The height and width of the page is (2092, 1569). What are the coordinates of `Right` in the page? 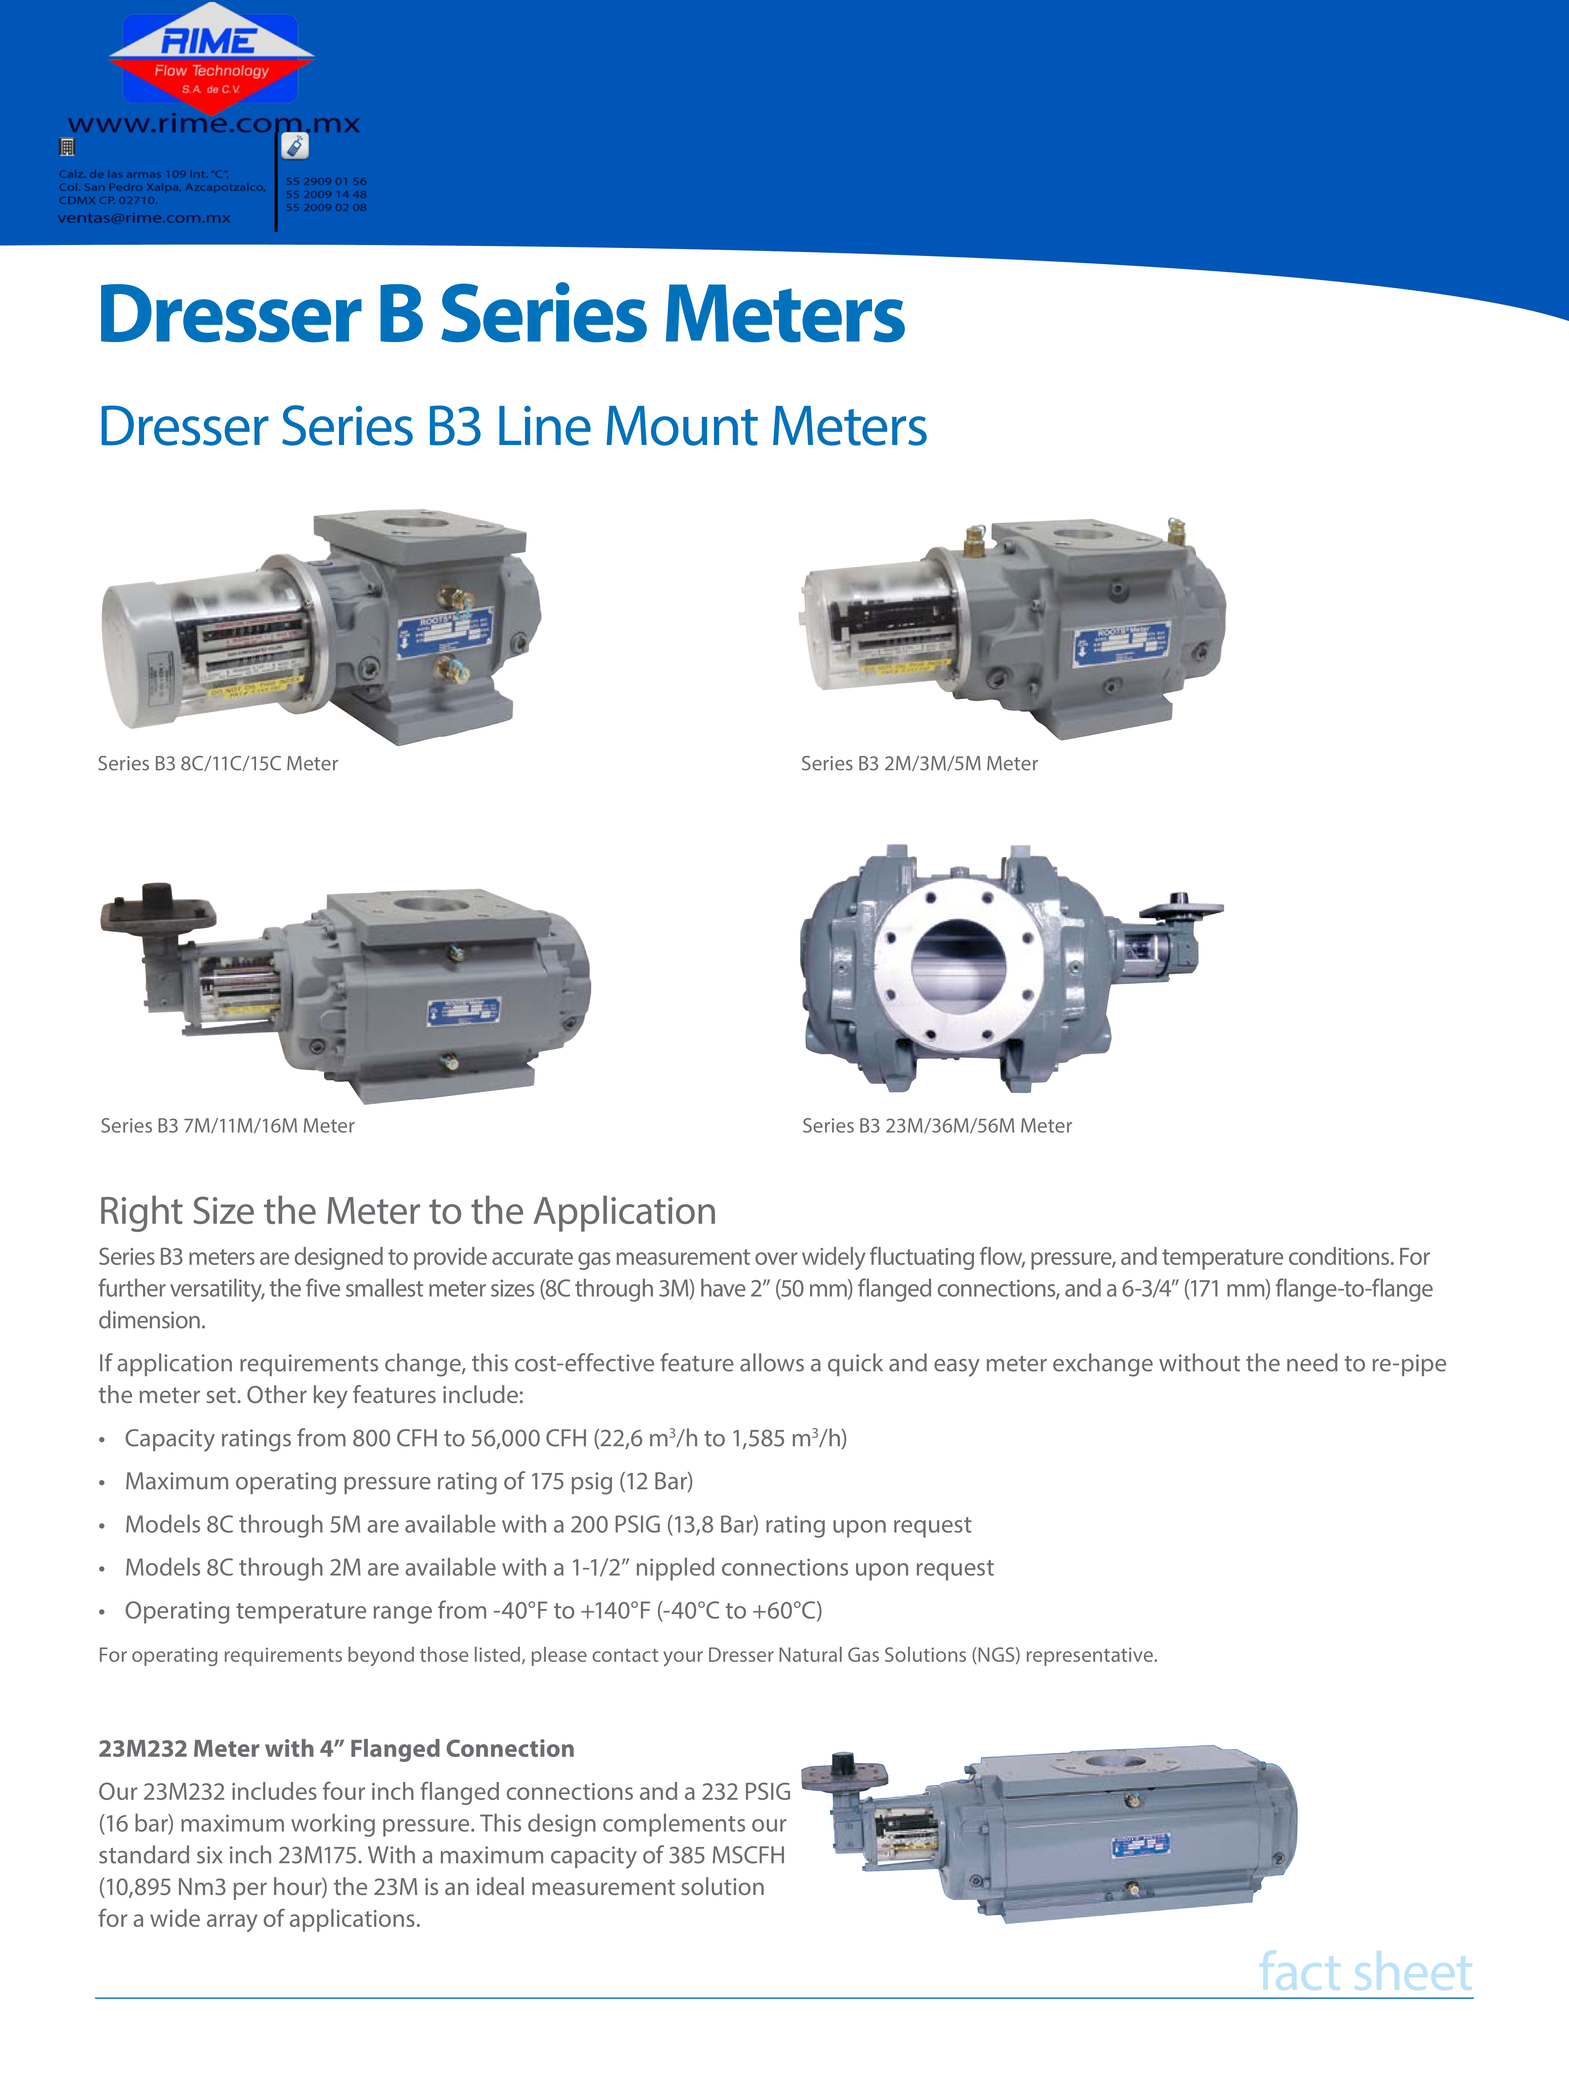 It's located at (142, 1213).
